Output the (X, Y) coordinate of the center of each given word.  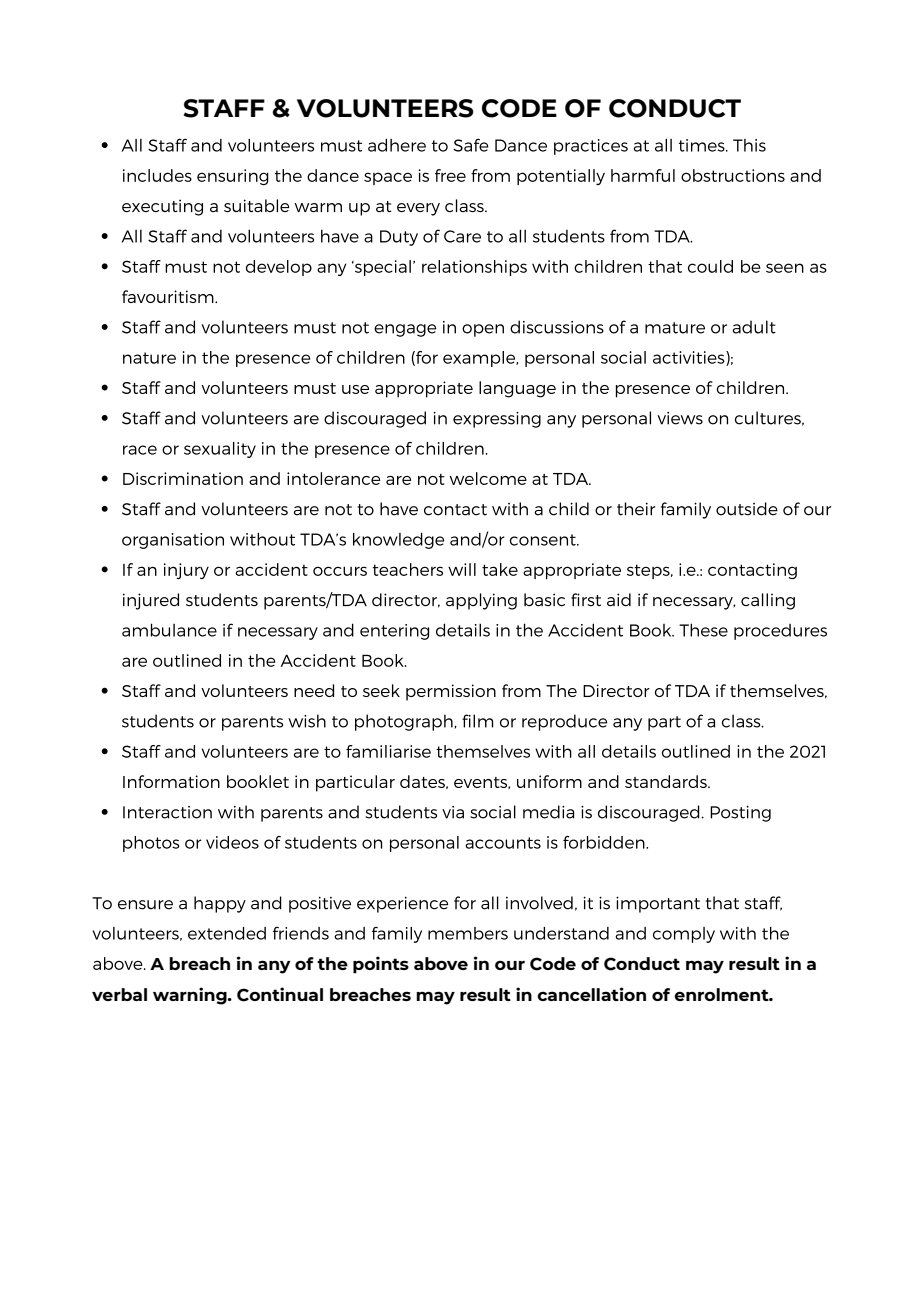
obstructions (733, 175)
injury (186, 571)
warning (191, 996)
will (462, 569)
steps (649, 571)
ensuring (233, 177)
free (450, 175)
